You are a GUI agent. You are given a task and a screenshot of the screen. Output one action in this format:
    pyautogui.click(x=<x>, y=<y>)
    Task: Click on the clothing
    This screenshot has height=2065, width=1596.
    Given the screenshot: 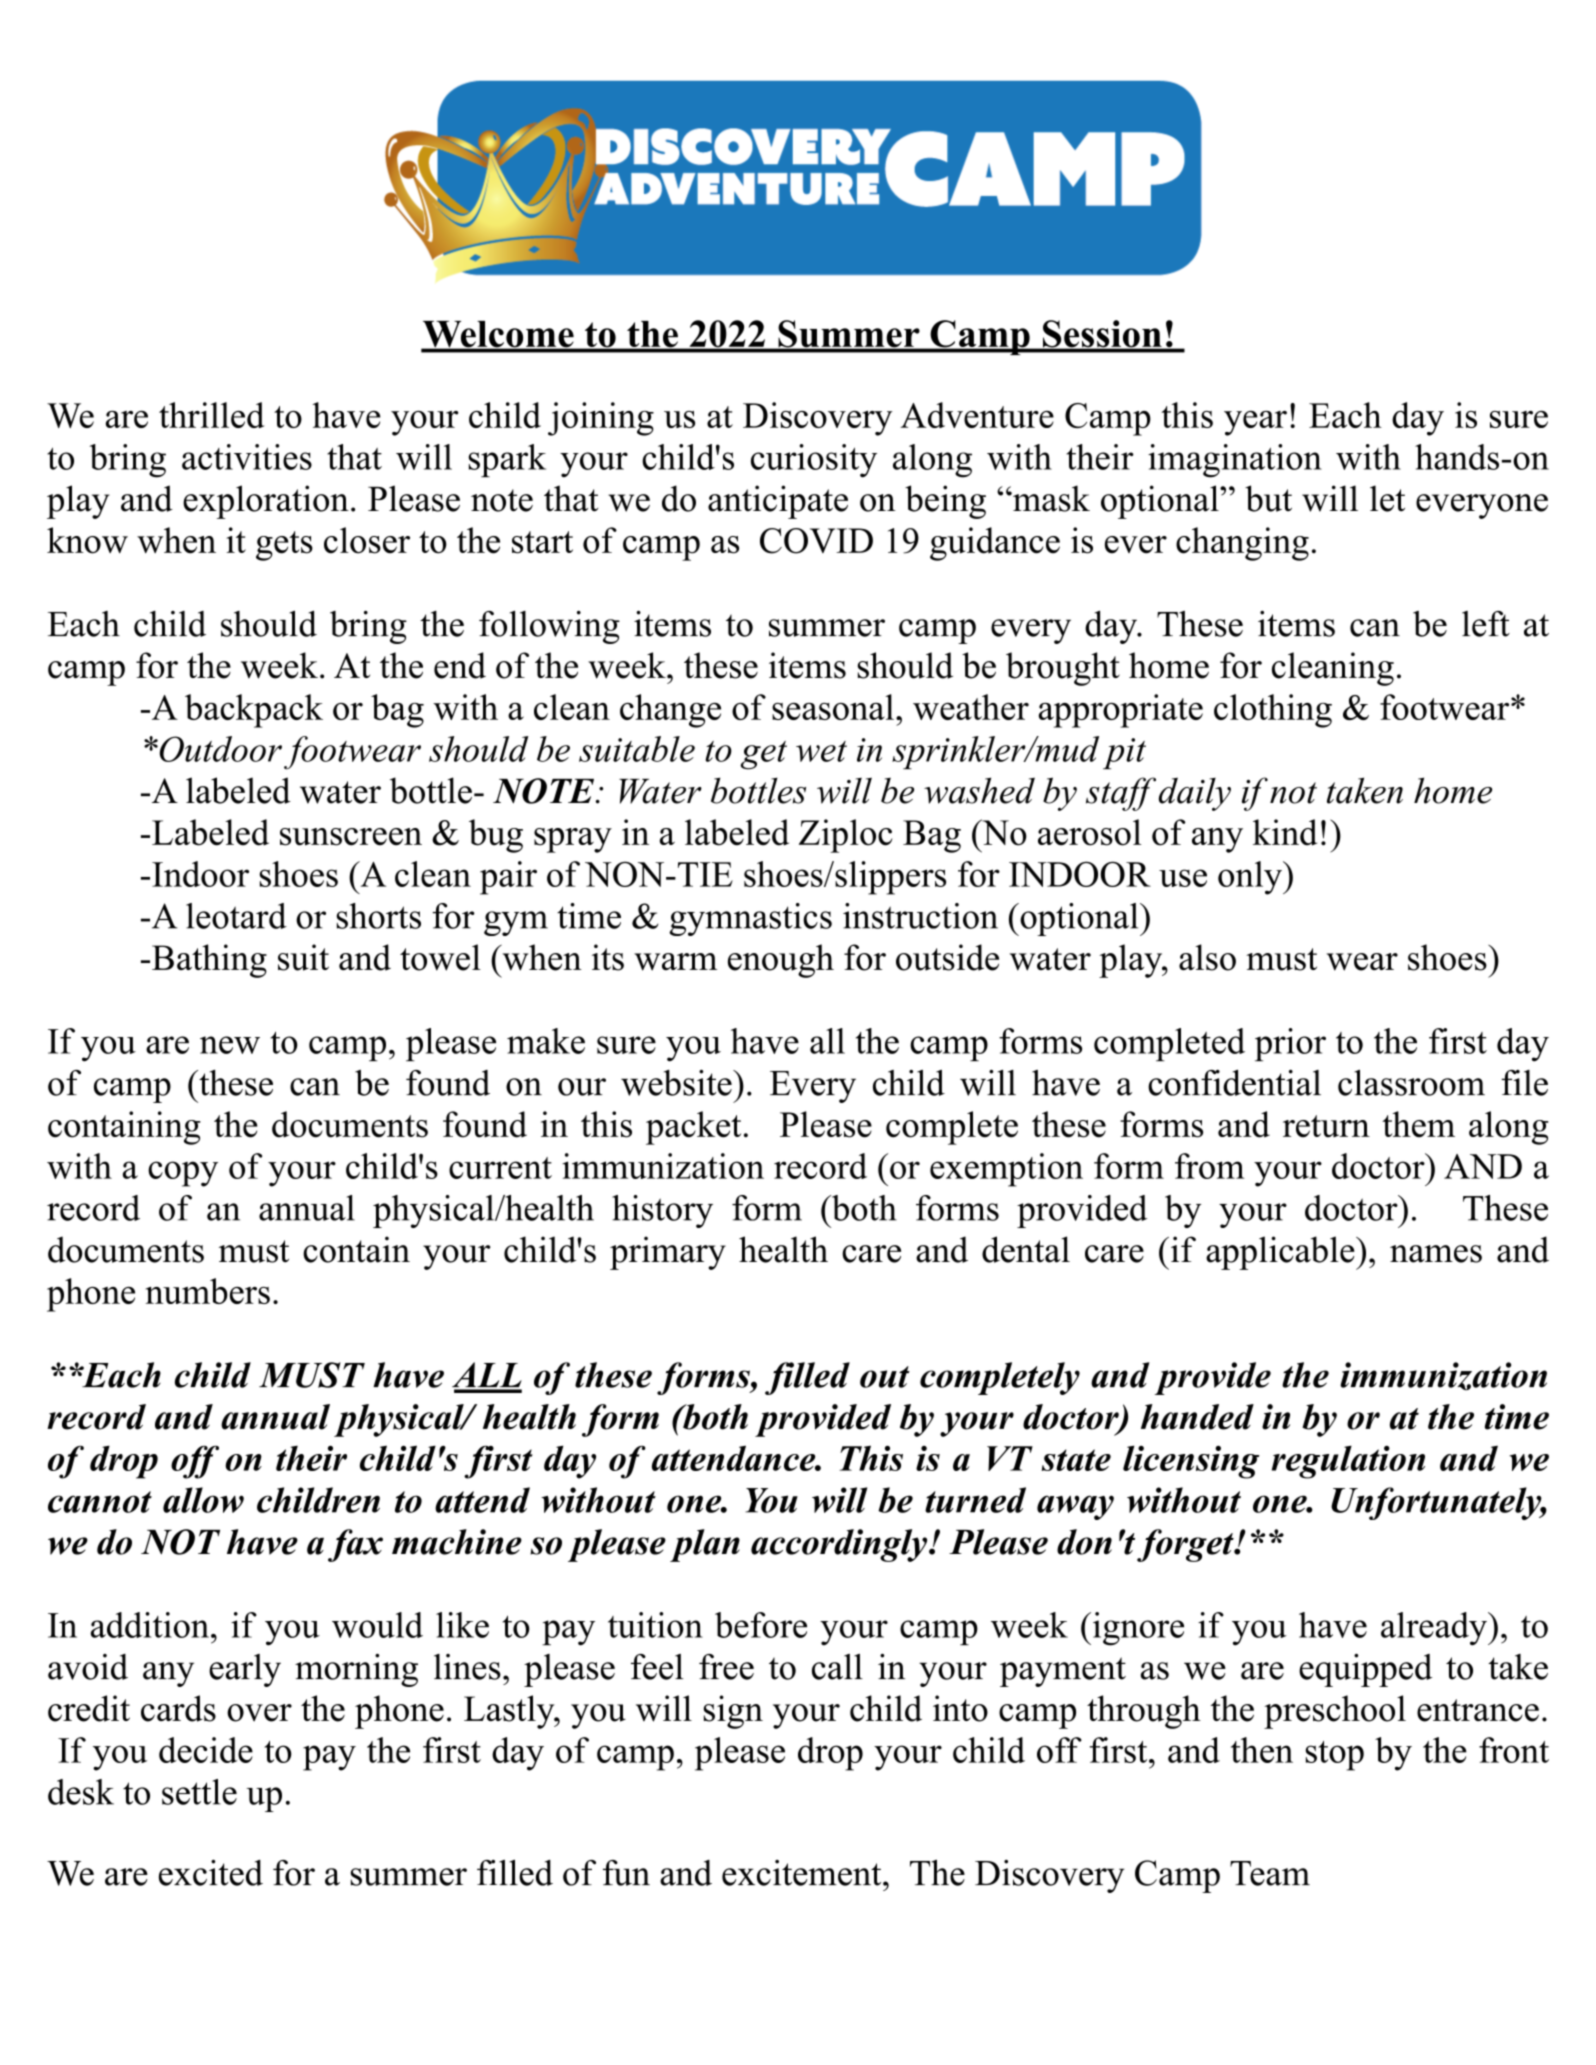 What is the action you would take?
    pyautogui.click(x=1273, y=711)
